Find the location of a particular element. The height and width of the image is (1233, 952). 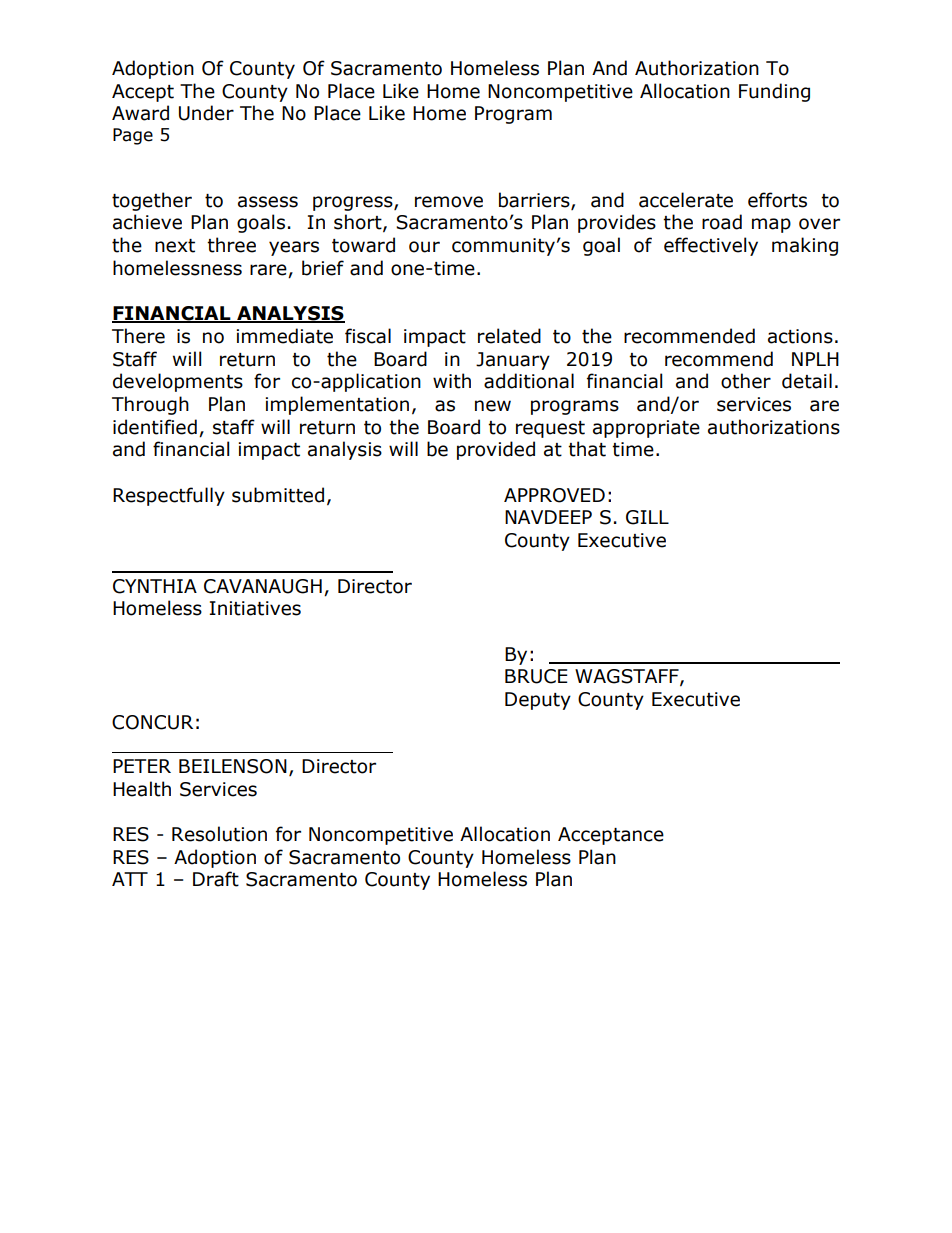

Resolution is located at coordinates (219, 834).
